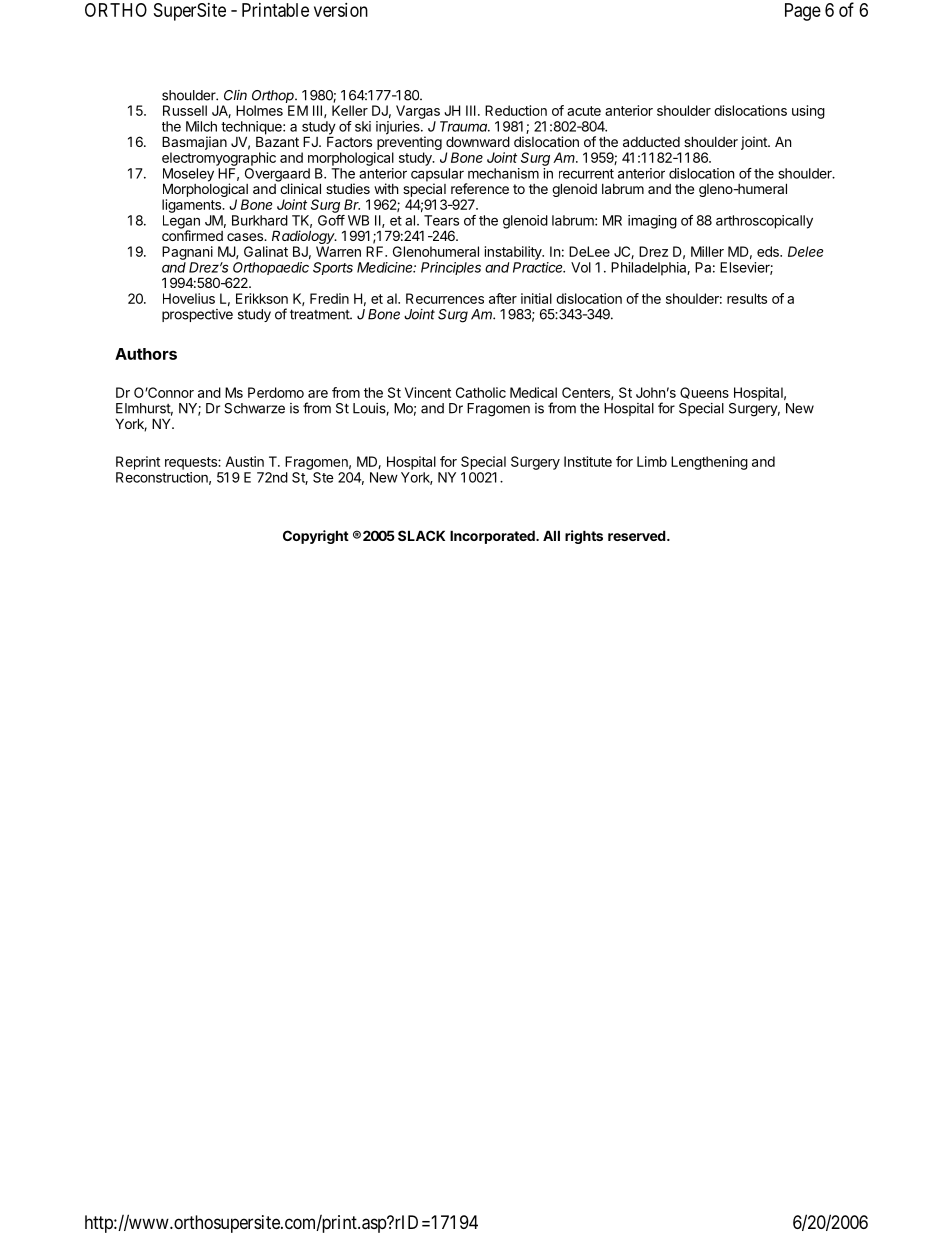  I want to click on version, so click(341, 10).
